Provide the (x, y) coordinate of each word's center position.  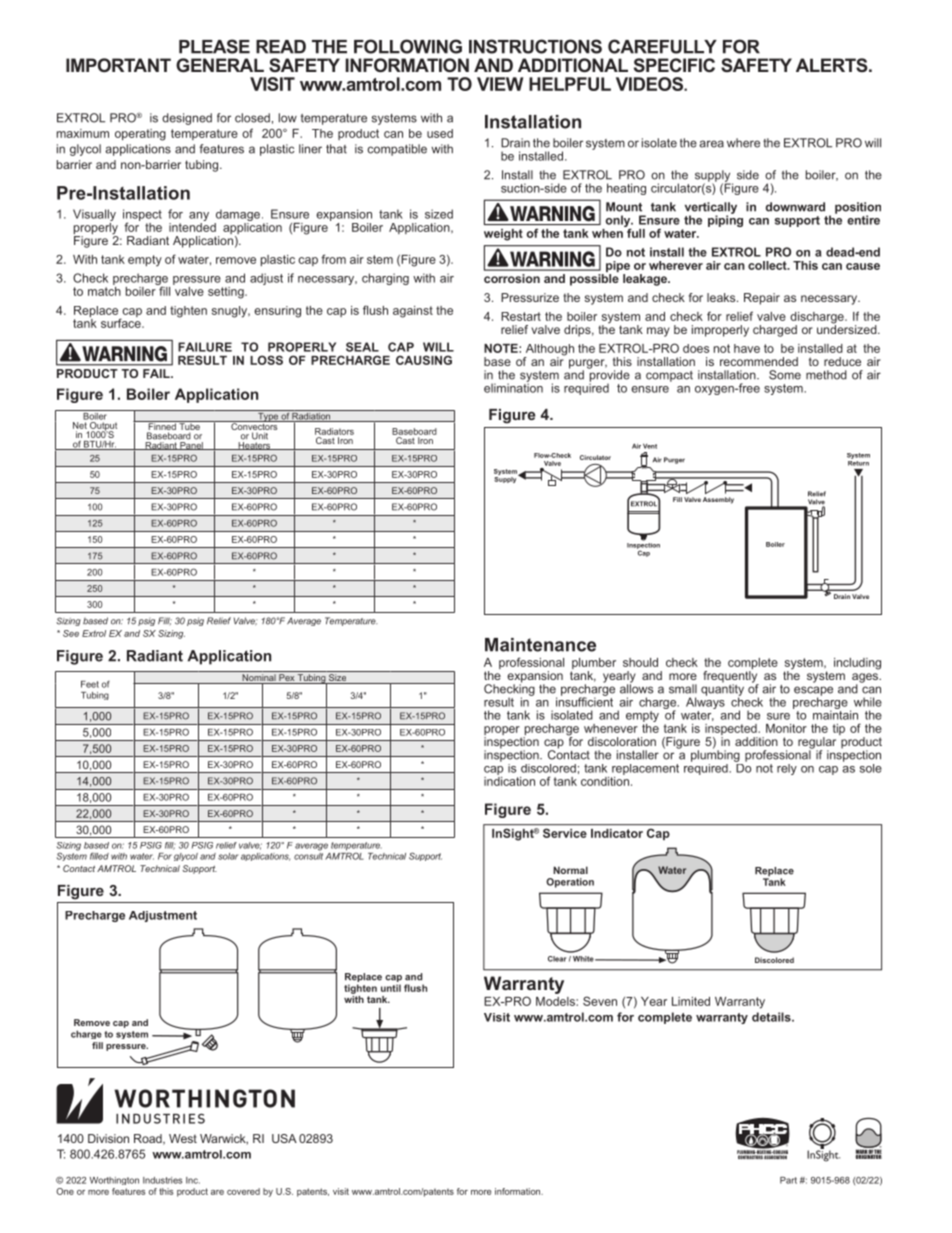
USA (284, 1138)
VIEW (500, 84)
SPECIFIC (674, 65)
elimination (513, 387)
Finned (162, 427)
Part (788, 1180)
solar (228, 856)
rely (787, 769)
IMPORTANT (118, 65)
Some (785, 375)
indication (509, 780)
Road (149, 1139)
